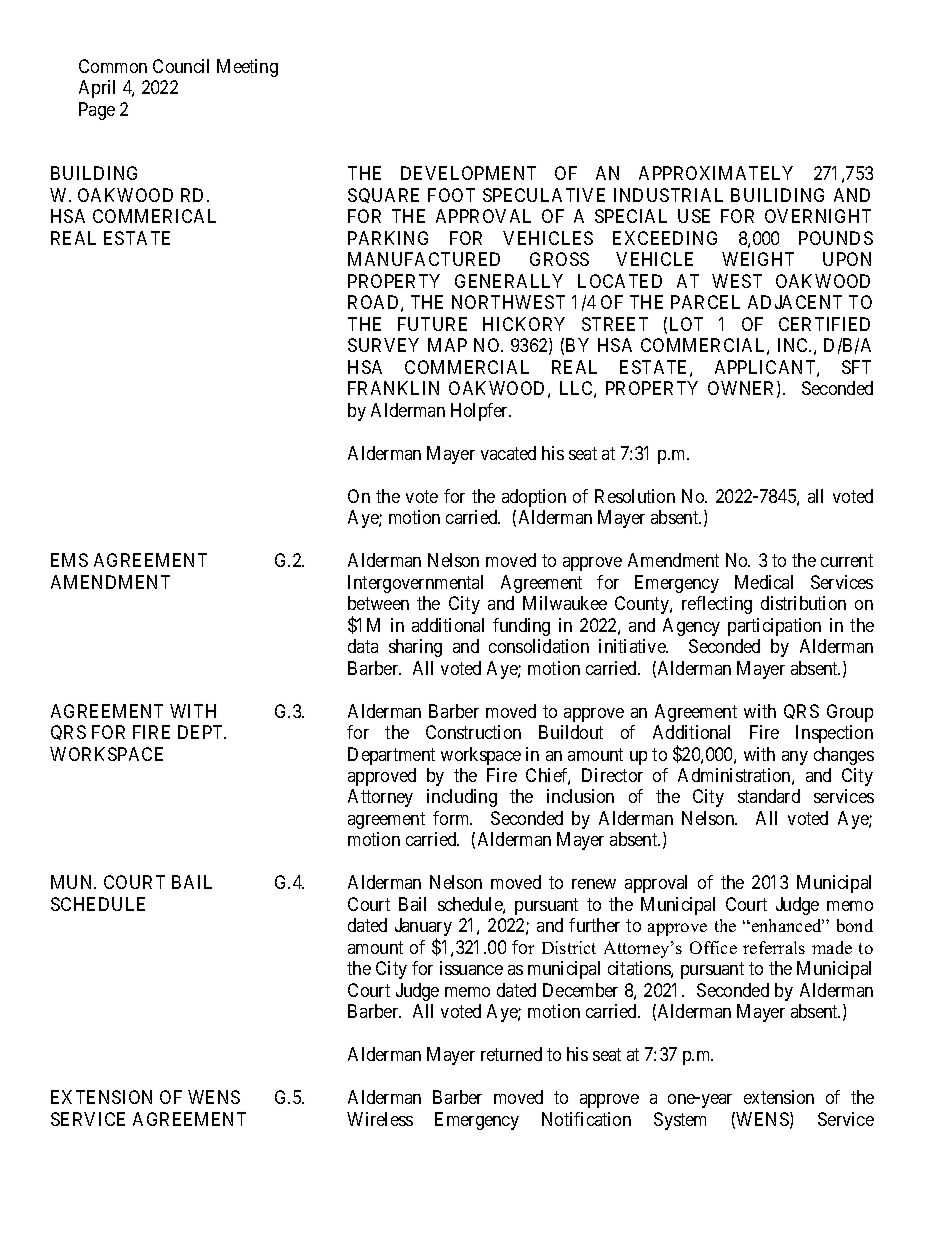  I want to click on Medical, so click(764, 582).
